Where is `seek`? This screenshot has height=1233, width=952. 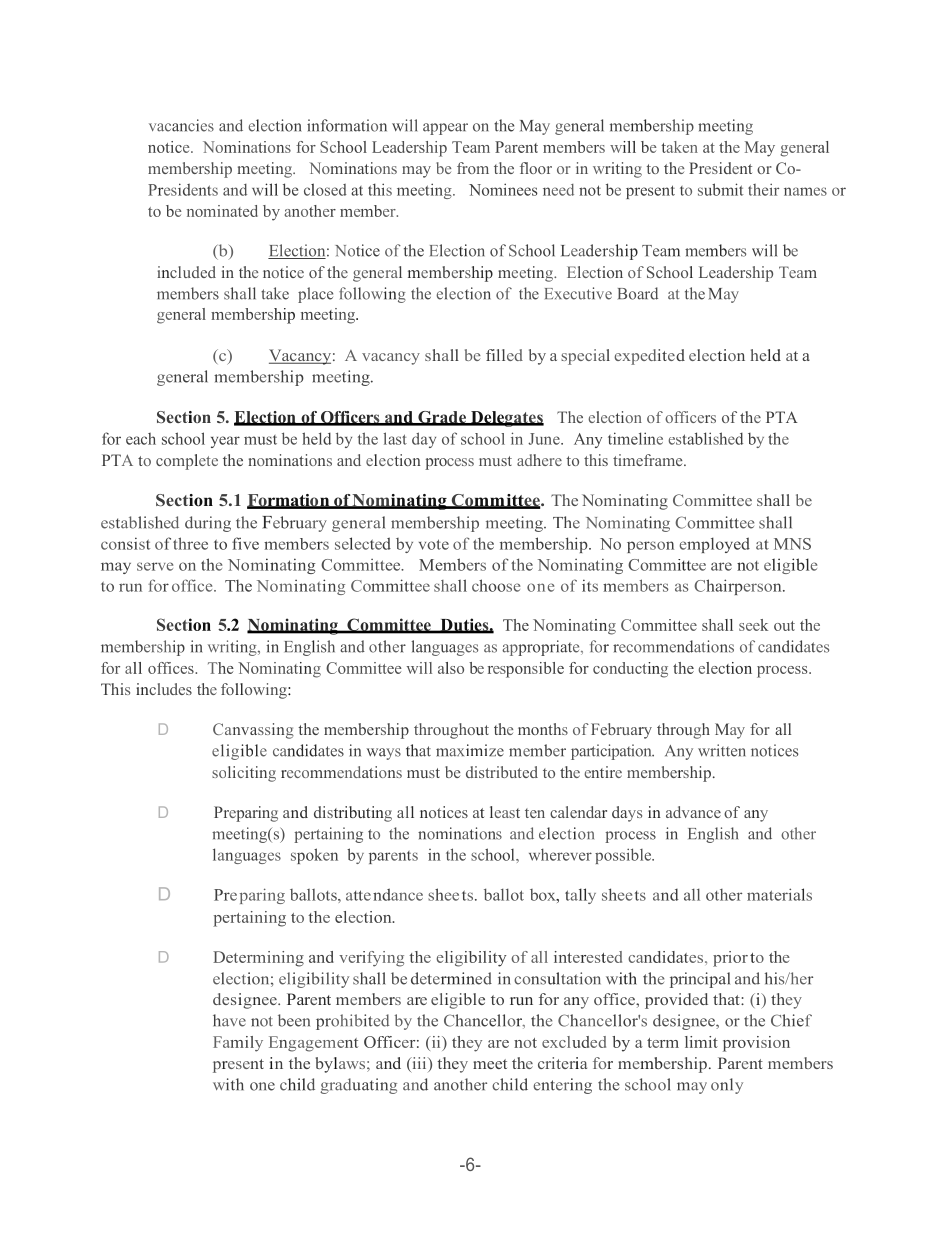 seek is located at coordinates (753, 625).
